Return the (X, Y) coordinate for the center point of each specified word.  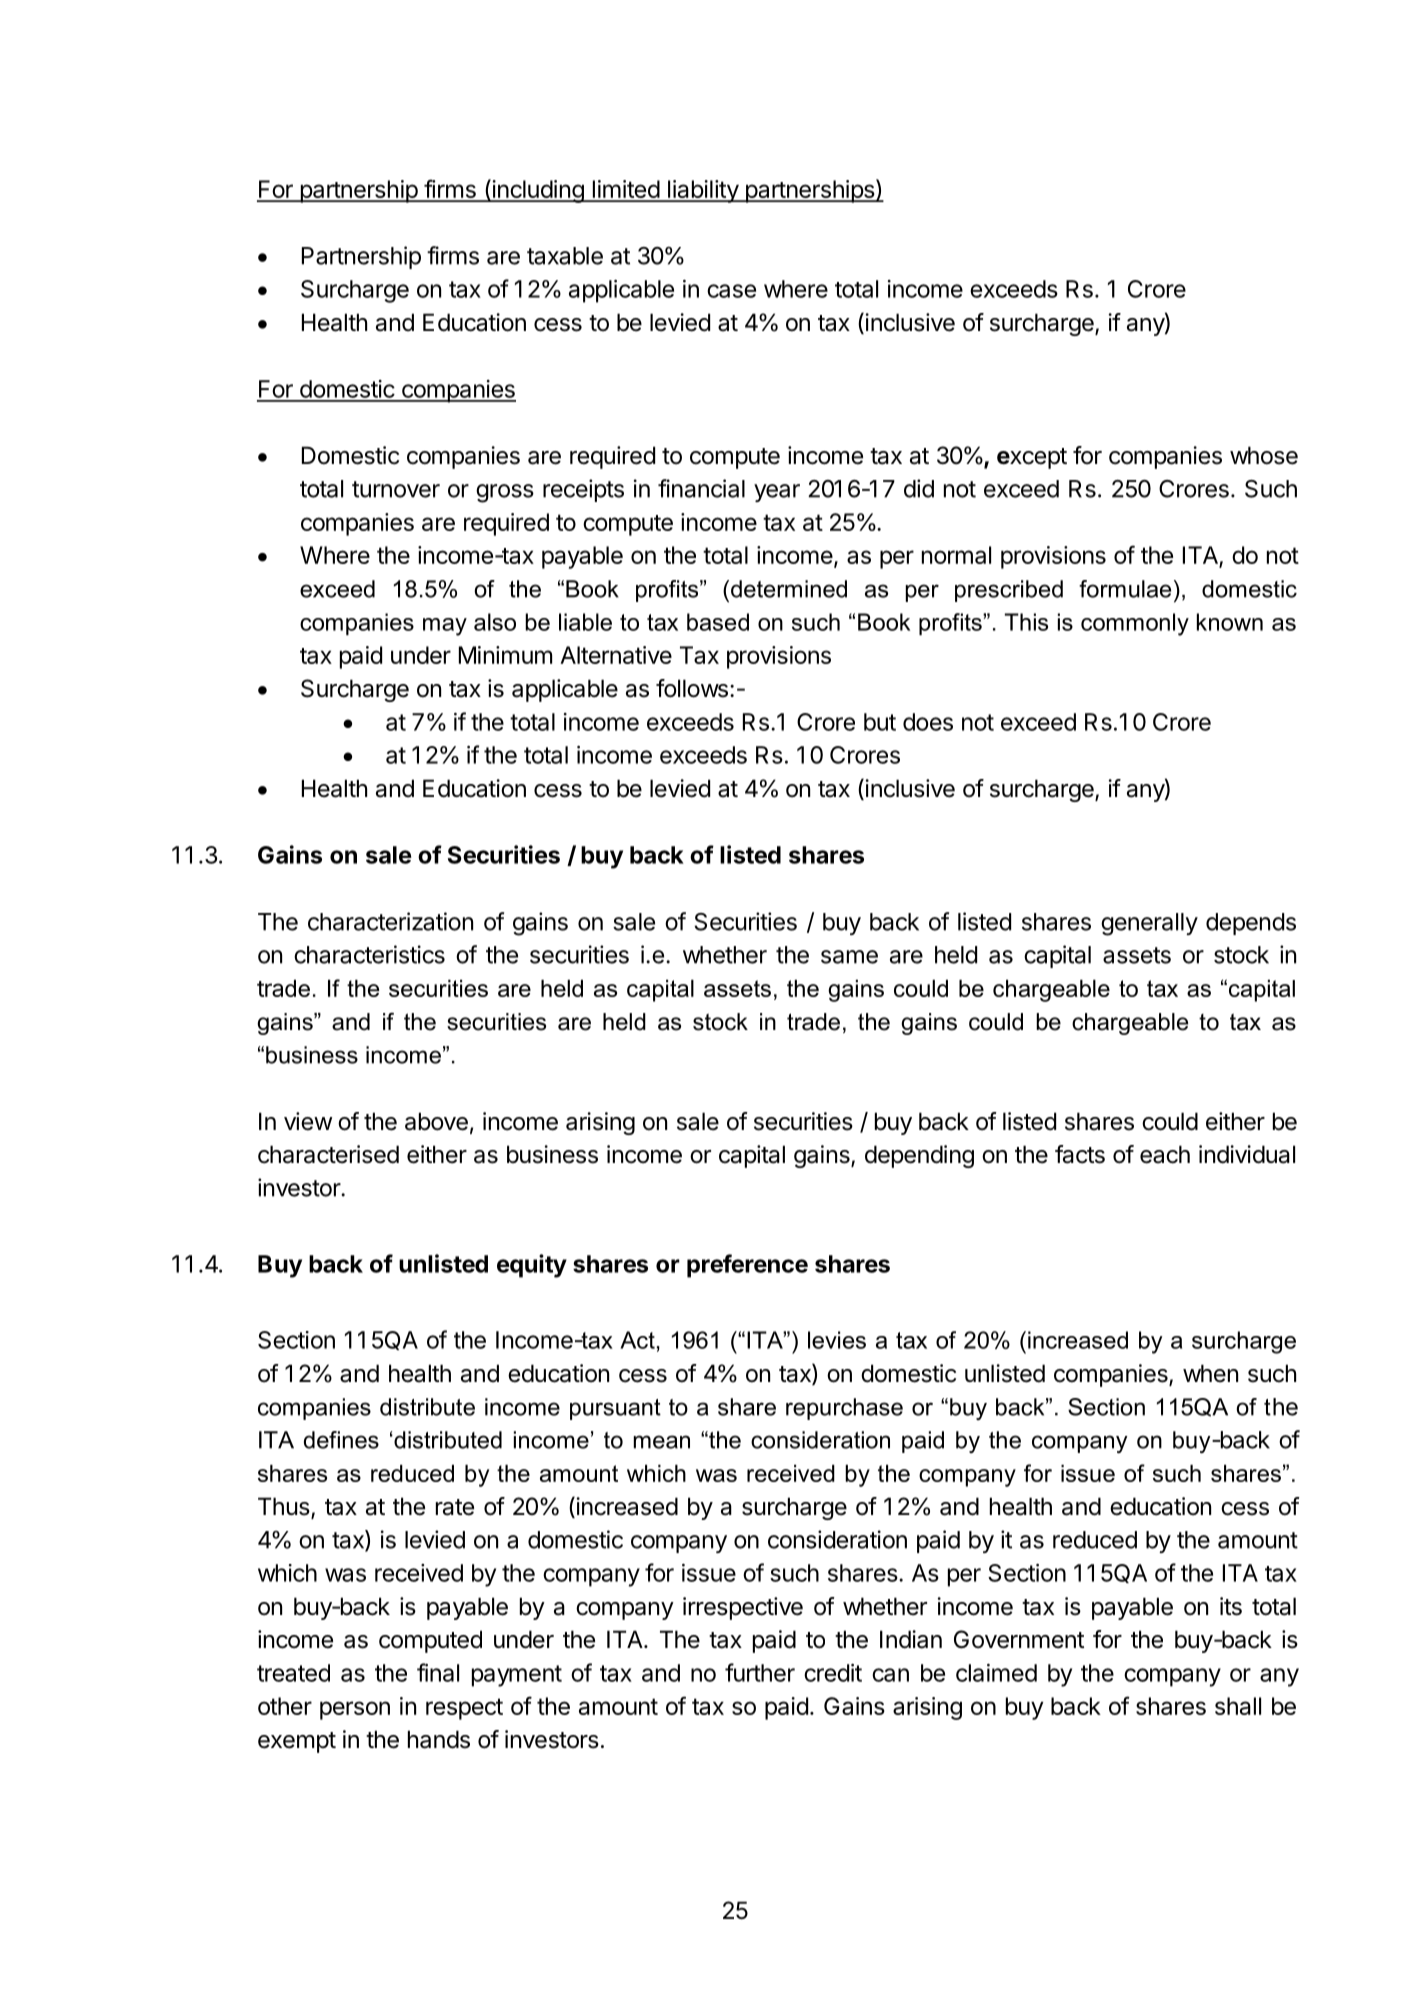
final (438, 1672)
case (731, 291)
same (849, 957)
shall (1238, 1706)
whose (1264, 455)
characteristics (369, 954)
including (538, 191)
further (760, 1672)
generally (1149, 924)
